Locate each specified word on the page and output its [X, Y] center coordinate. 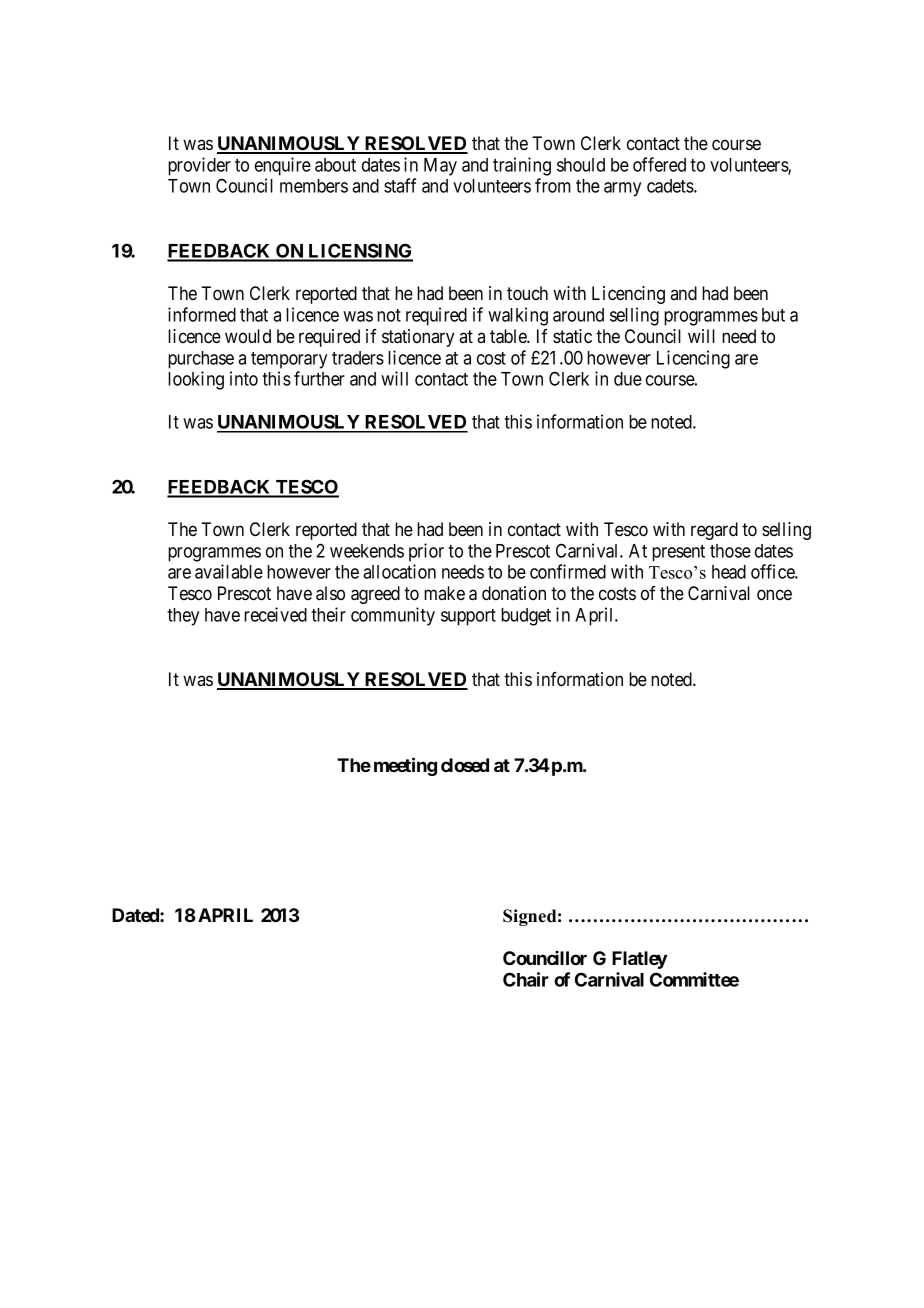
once [774, 595]
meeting [405, 766]
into [244, 378]
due [628, 379]
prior [426, 552]
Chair [526, 979]
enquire [283, 166]
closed [465, 765]
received [275, 614]
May [440, 167]
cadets [671, 186]
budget [526, 617]
